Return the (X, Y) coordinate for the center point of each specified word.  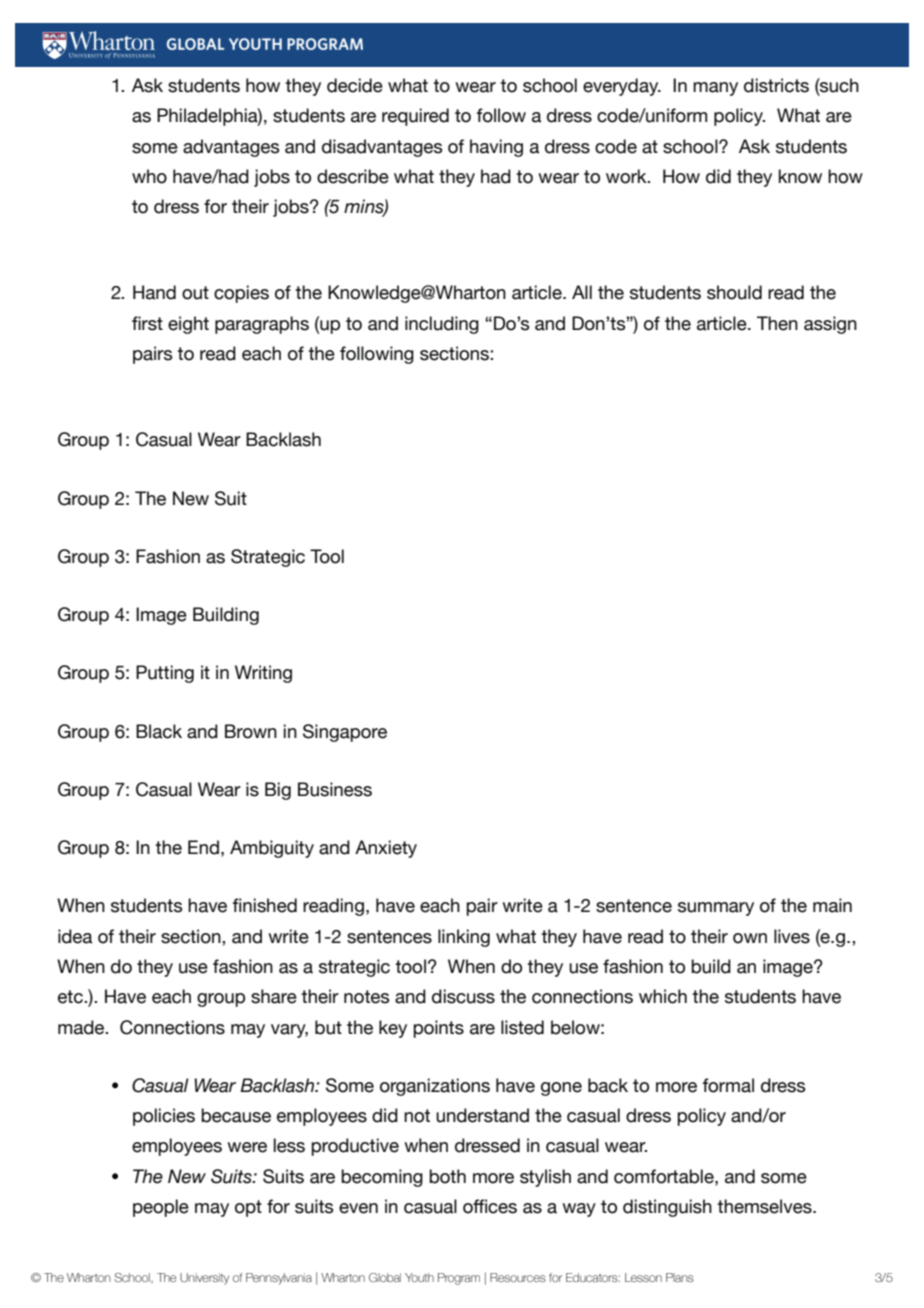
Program (459, 1279)
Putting (165, 674)
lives (792, 936)
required (415, 117)
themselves (765, 1206)
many (715, 89)
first (147, 323)
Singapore (345, 733)
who (149, 176)
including (442, 325)
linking (464, 938)
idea (75, 936)
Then (777, 323)
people (161, 1208)
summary (716, 909)
